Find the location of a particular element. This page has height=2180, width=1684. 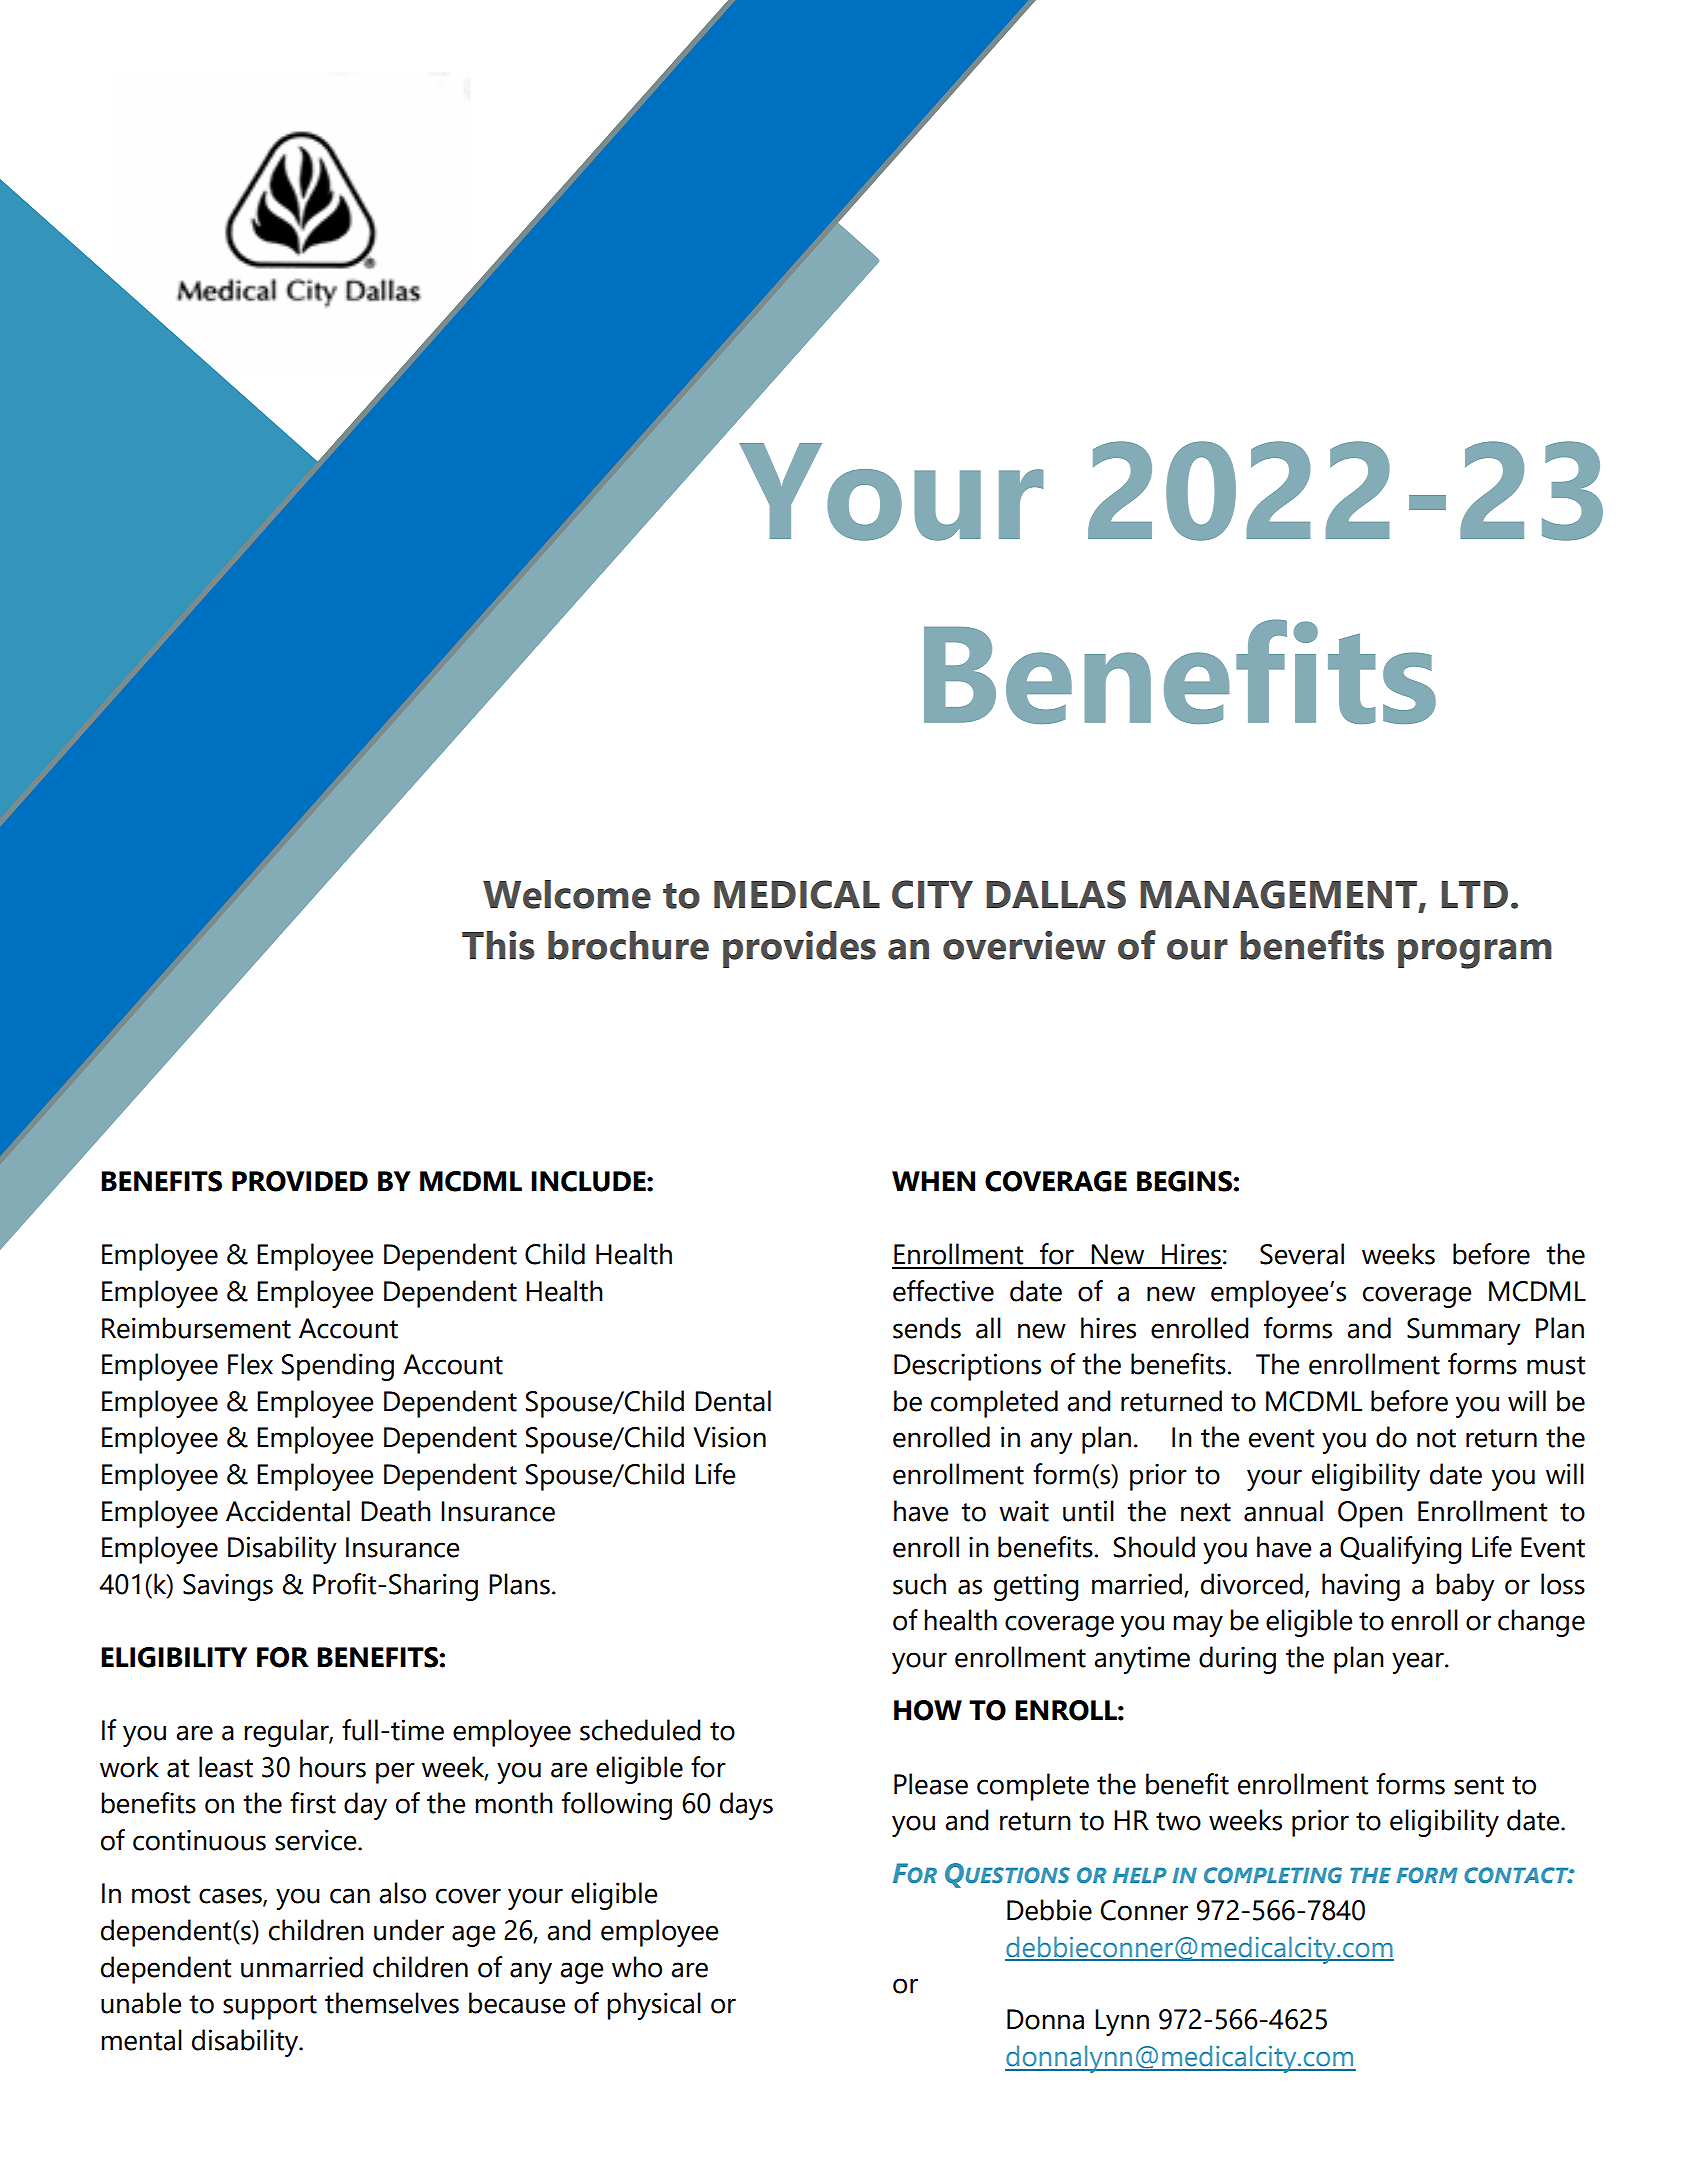

physical is located at coordinates (654, 2006).
